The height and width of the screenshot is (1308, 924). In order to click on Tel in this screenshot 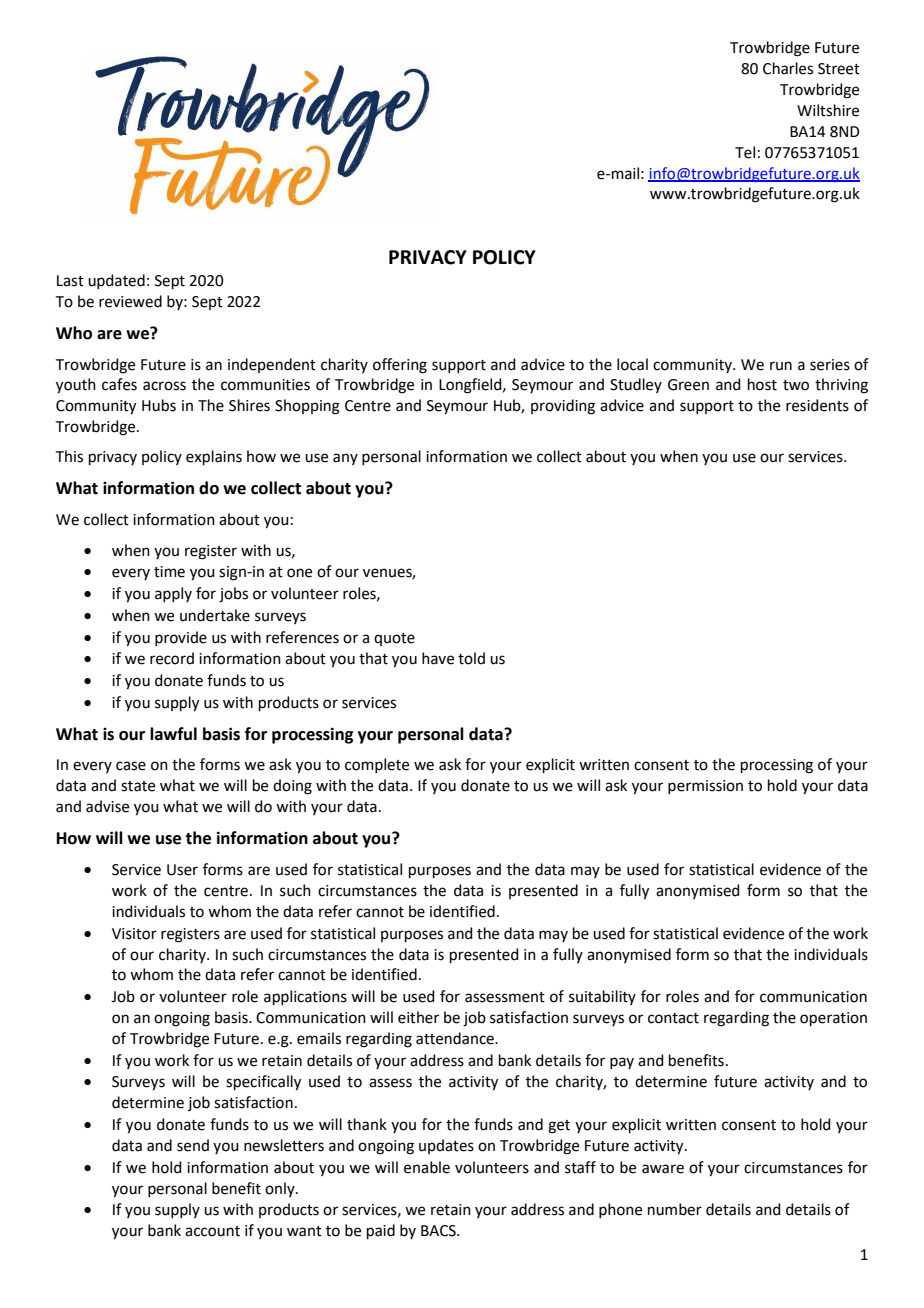, I will do `click(745, 152)`.
